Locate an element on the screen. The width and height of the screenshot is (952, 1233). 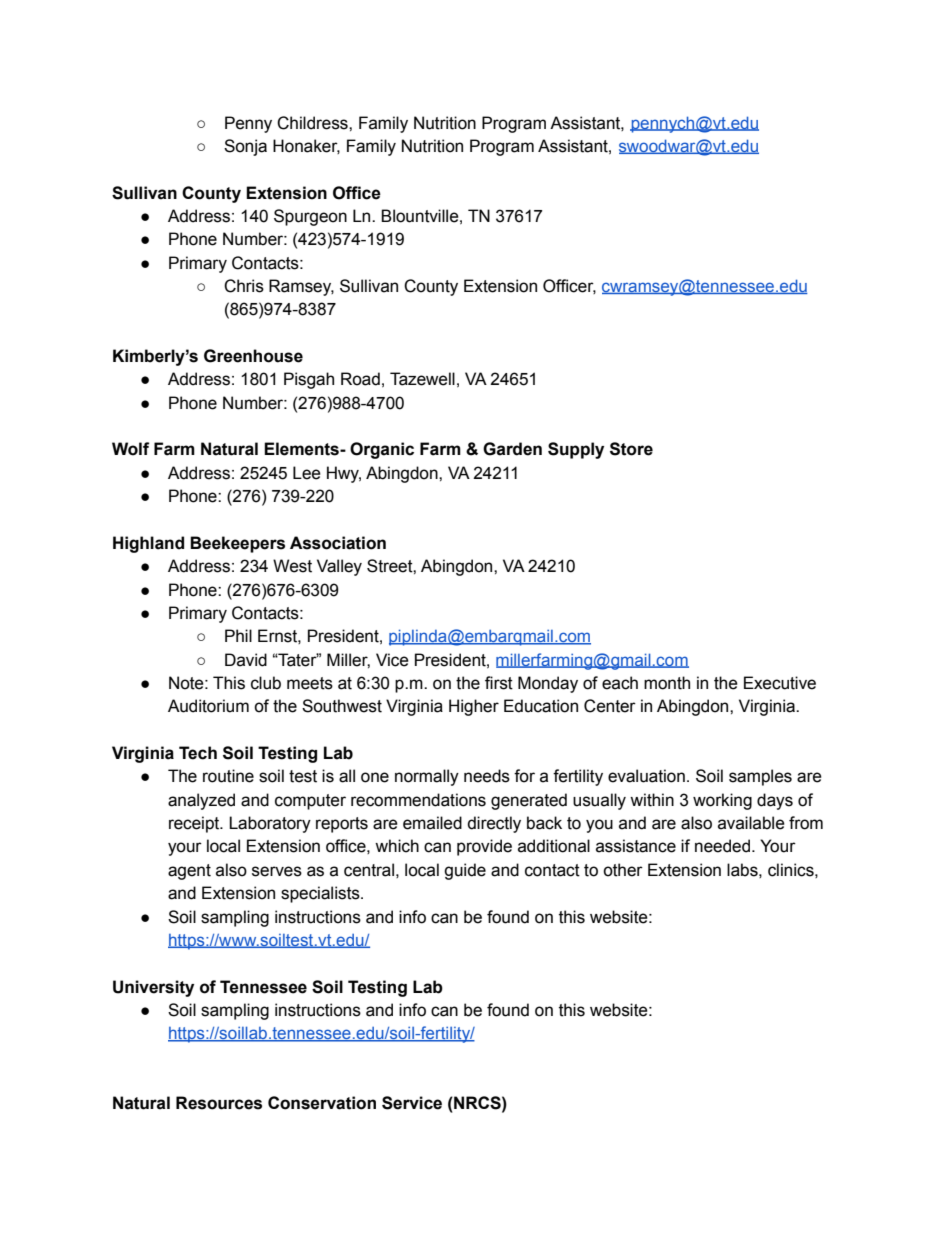
other is located at coordinates (623, 870).
